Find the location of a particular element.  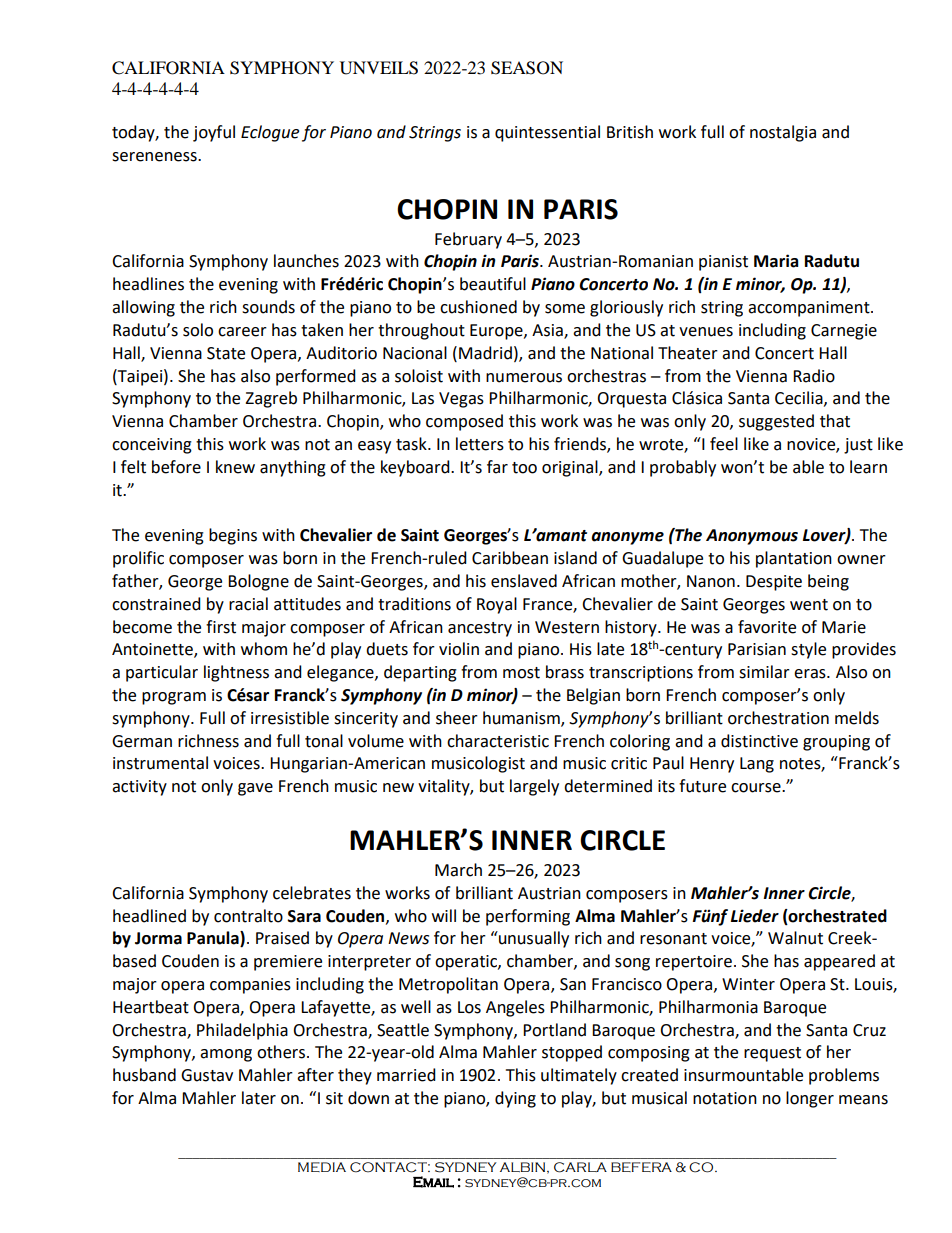

ancestry is located at coordinates (480, 629).
